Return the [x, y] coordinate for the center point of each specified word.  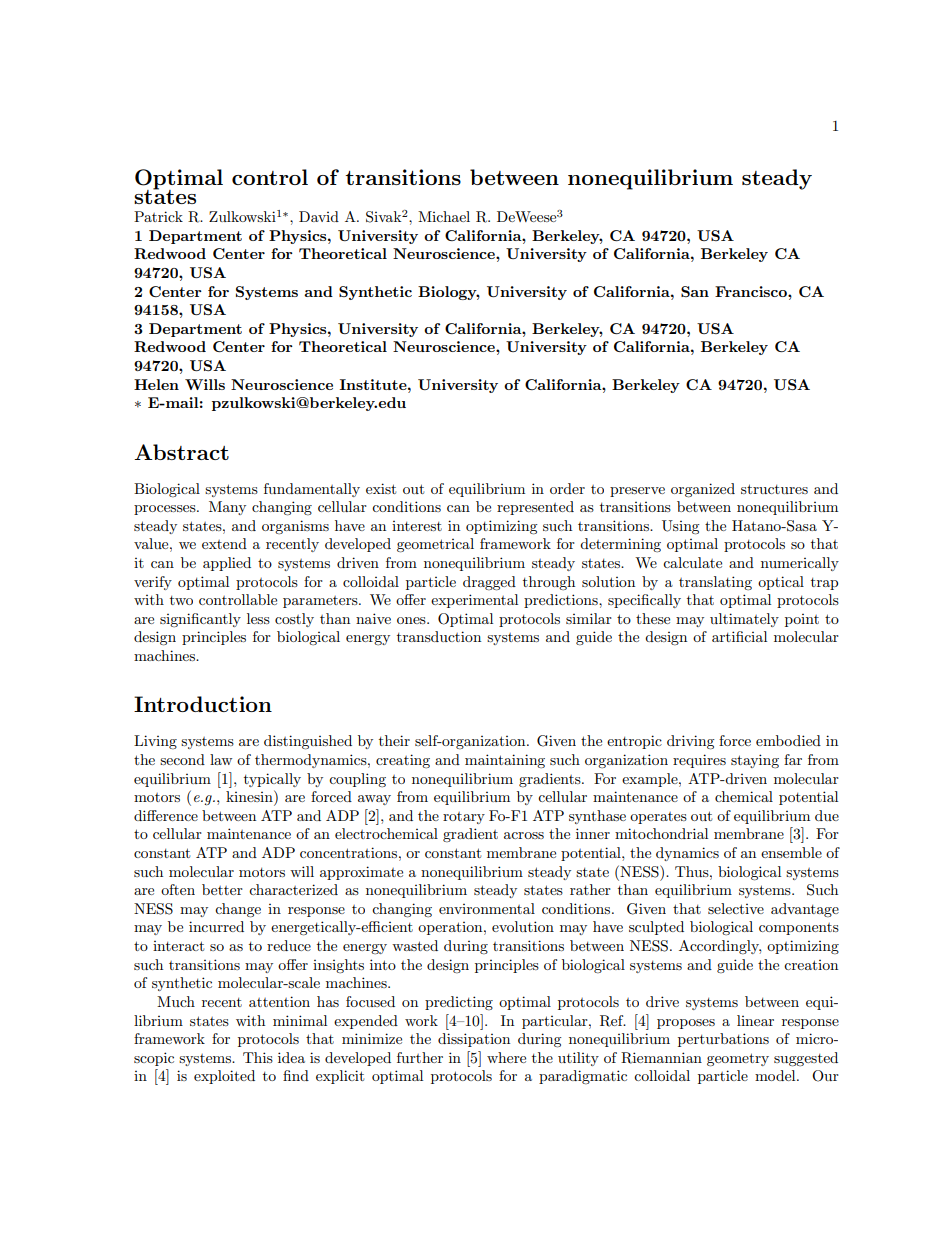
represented [535, 508]
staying [755, 761]
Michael [444, 216]
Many [227, 508]
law [221, 759]
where [506, 1057]
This [258, 1057]
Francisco [752, 291]
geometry [738, 1060]
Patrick [158, 216]
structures [774, 489]
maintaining [505, 761]
